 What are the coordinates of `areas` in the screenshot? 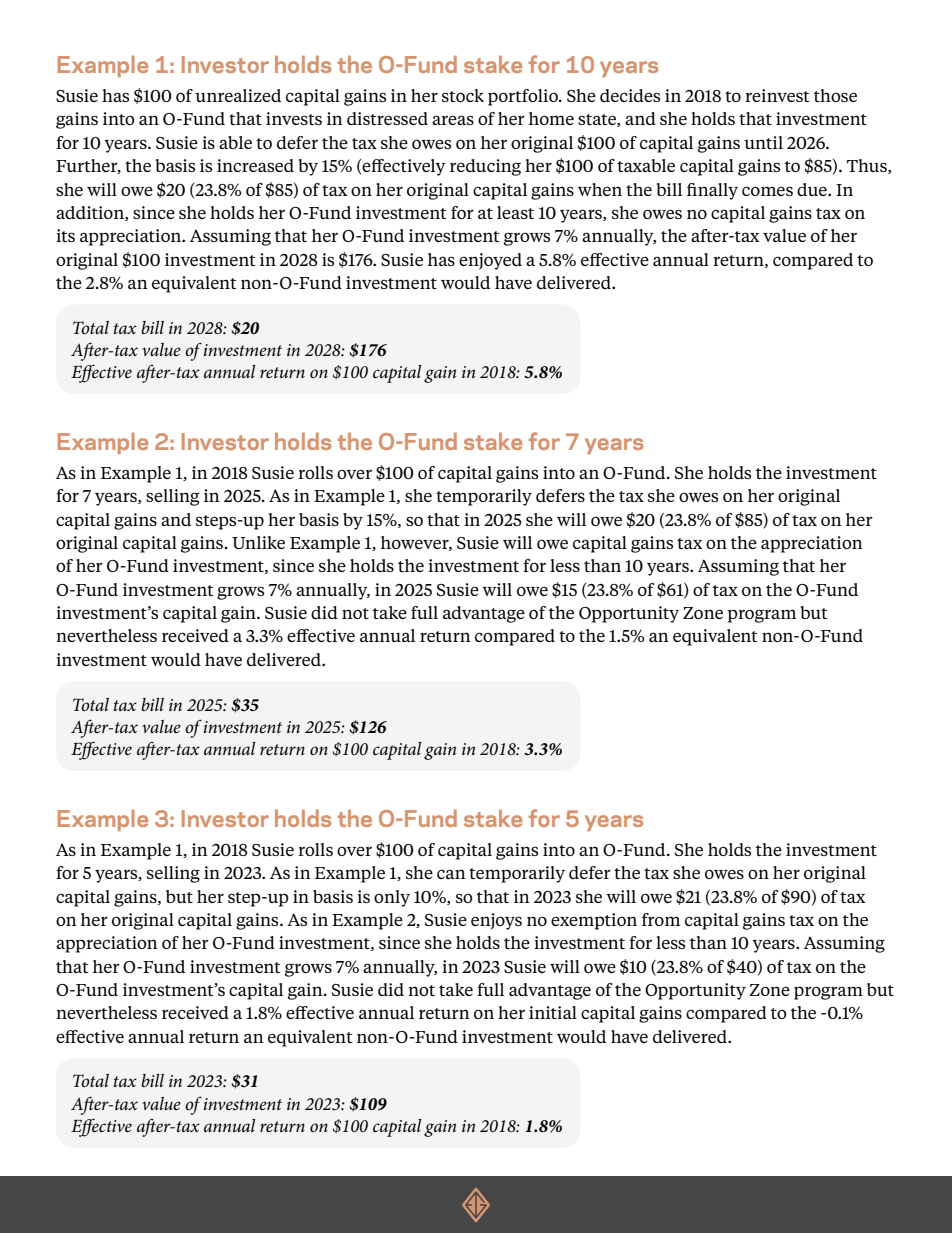 It's located at (453, 120).
